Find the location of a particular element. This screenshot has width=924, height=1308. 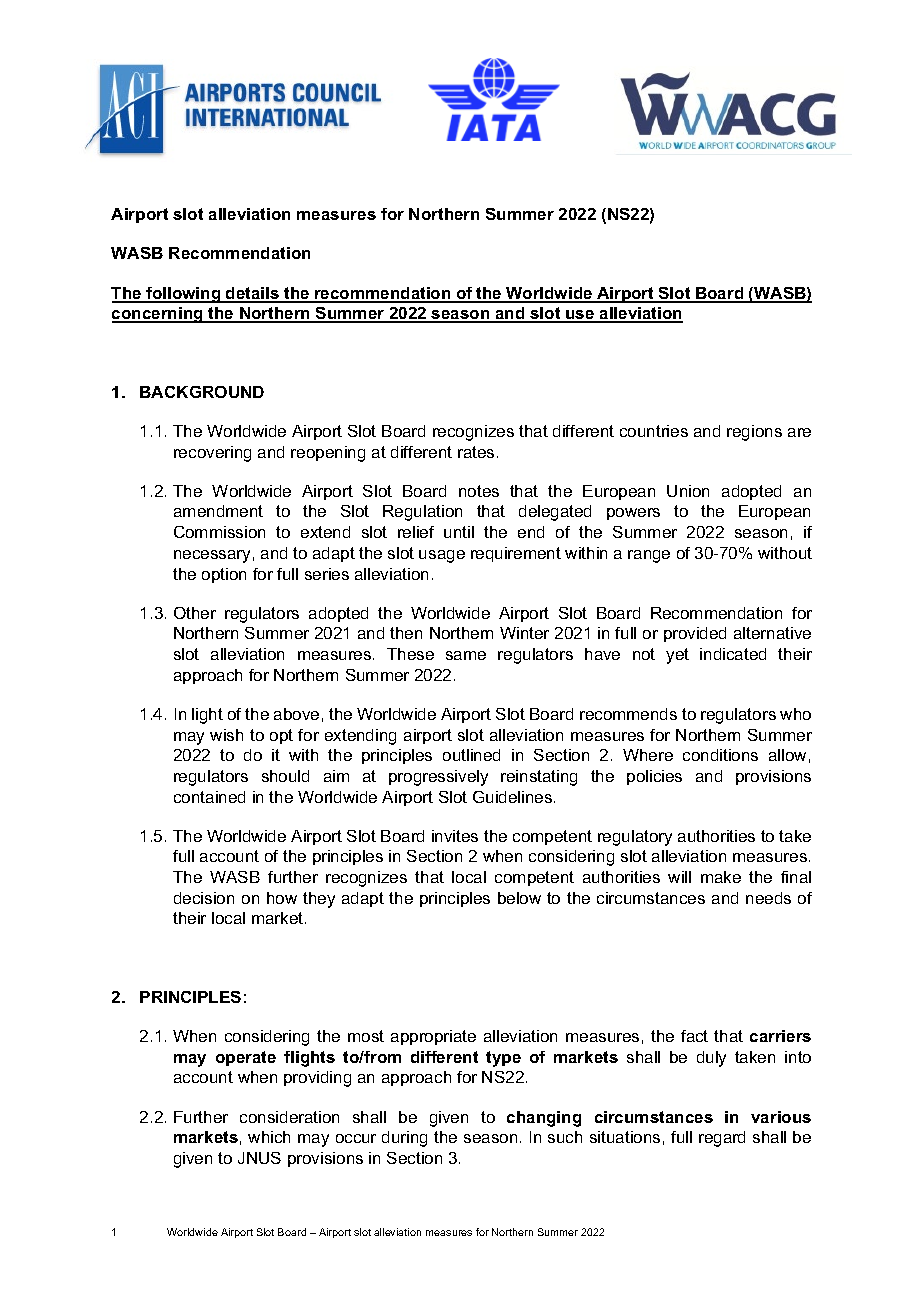

changing is located at coordinates (544, 1119).
